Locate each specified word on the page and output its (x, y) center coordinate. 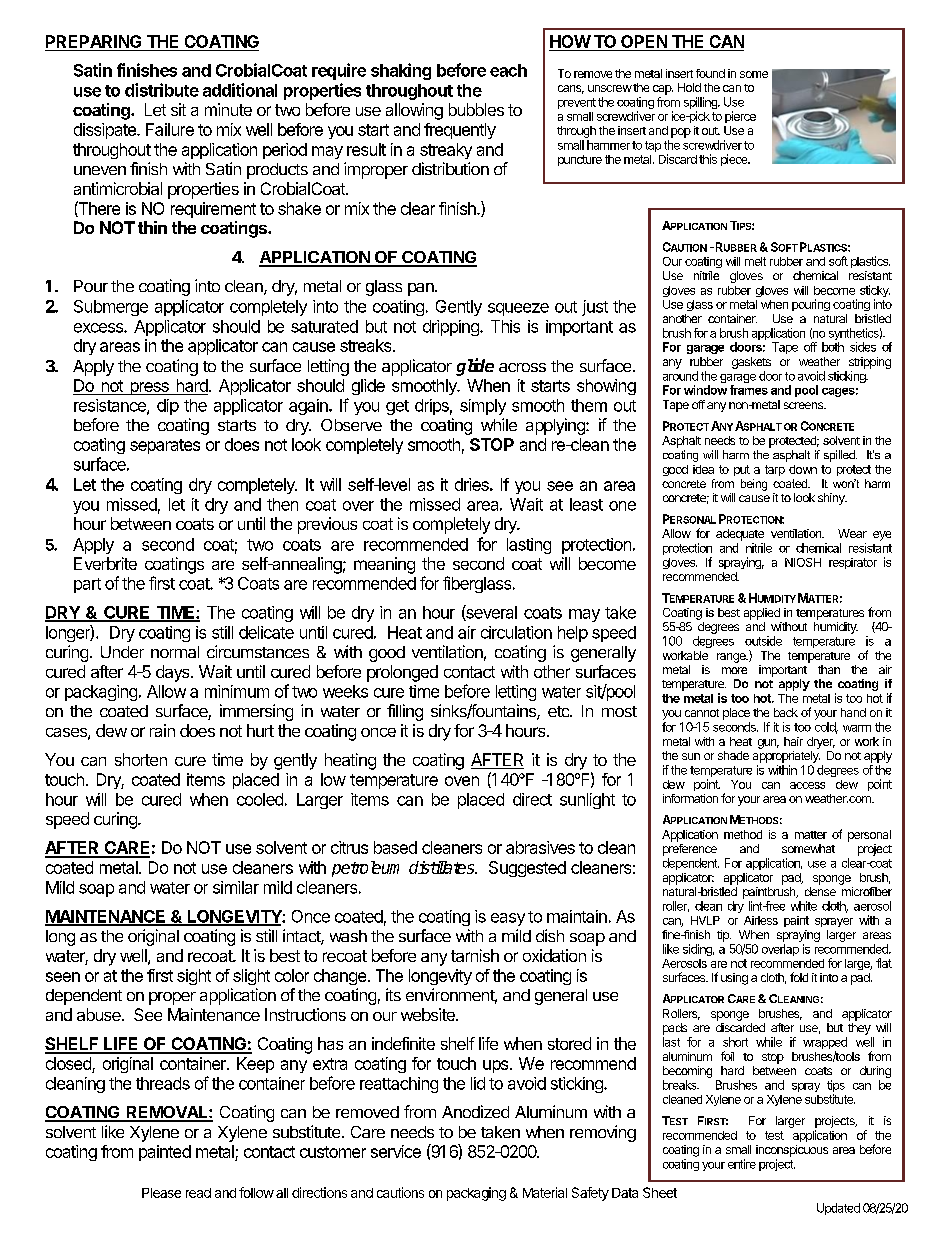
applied (762, 614)
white (804, 906)
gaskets (751, 363)
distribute (162, 90)
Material (545, 1192)
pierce (740, 117)
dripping (452, 328)
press (149, 388)
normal (175, 652)
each (508, 70)
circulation (516, 632)
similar (236, 887)
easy (508, 919)
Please (161, 1193)
